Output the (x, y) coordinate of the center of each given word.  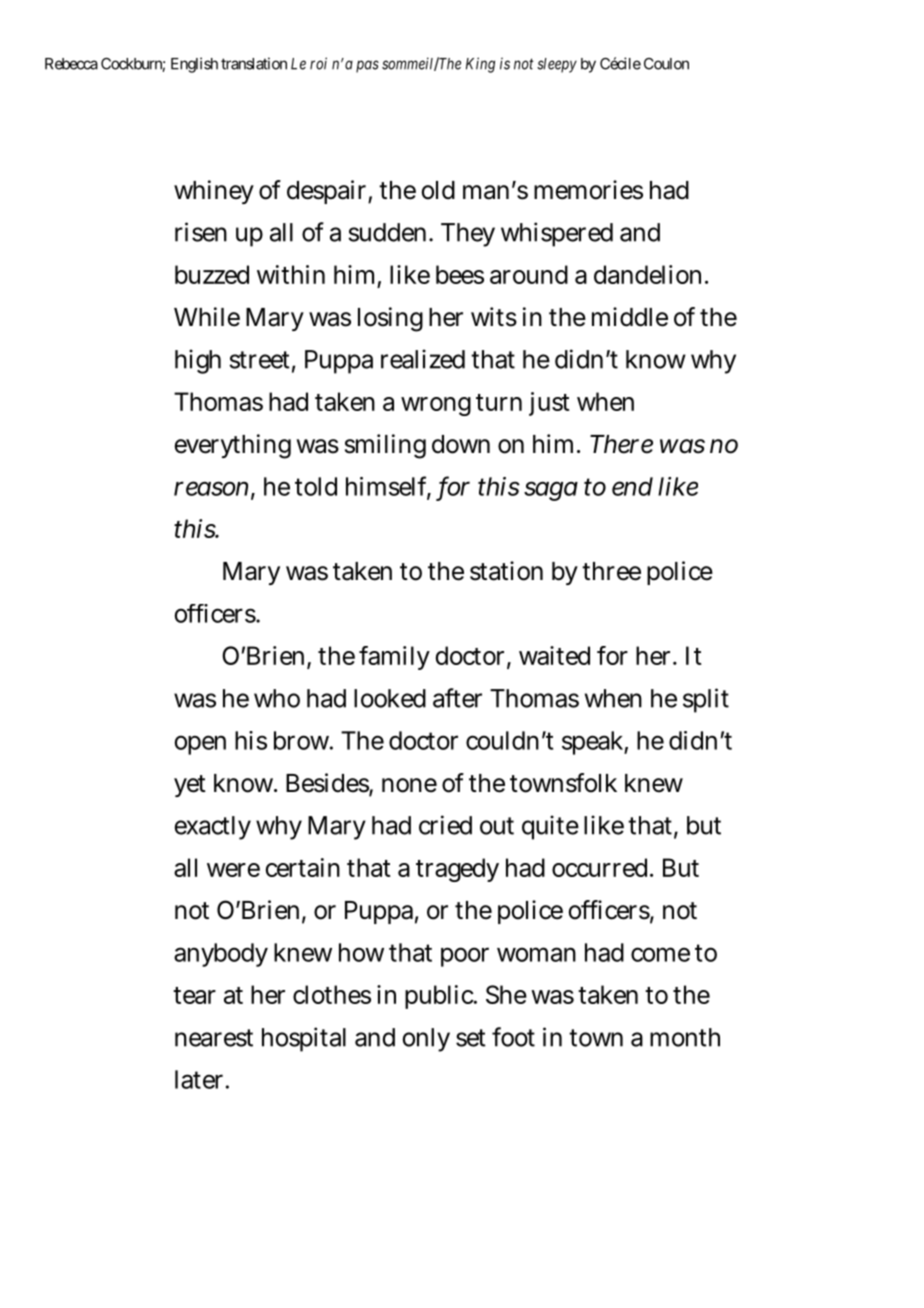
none (409, 785)
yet (190, 786)
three (611, 571)
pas (367, 66)
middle (630, 317)
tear (194, 995)
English (194, 65)
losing (390, 319)
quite (550, 827)
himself (388, 487)
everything (232, 446)
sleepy (557, 65)
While (207, 317)
